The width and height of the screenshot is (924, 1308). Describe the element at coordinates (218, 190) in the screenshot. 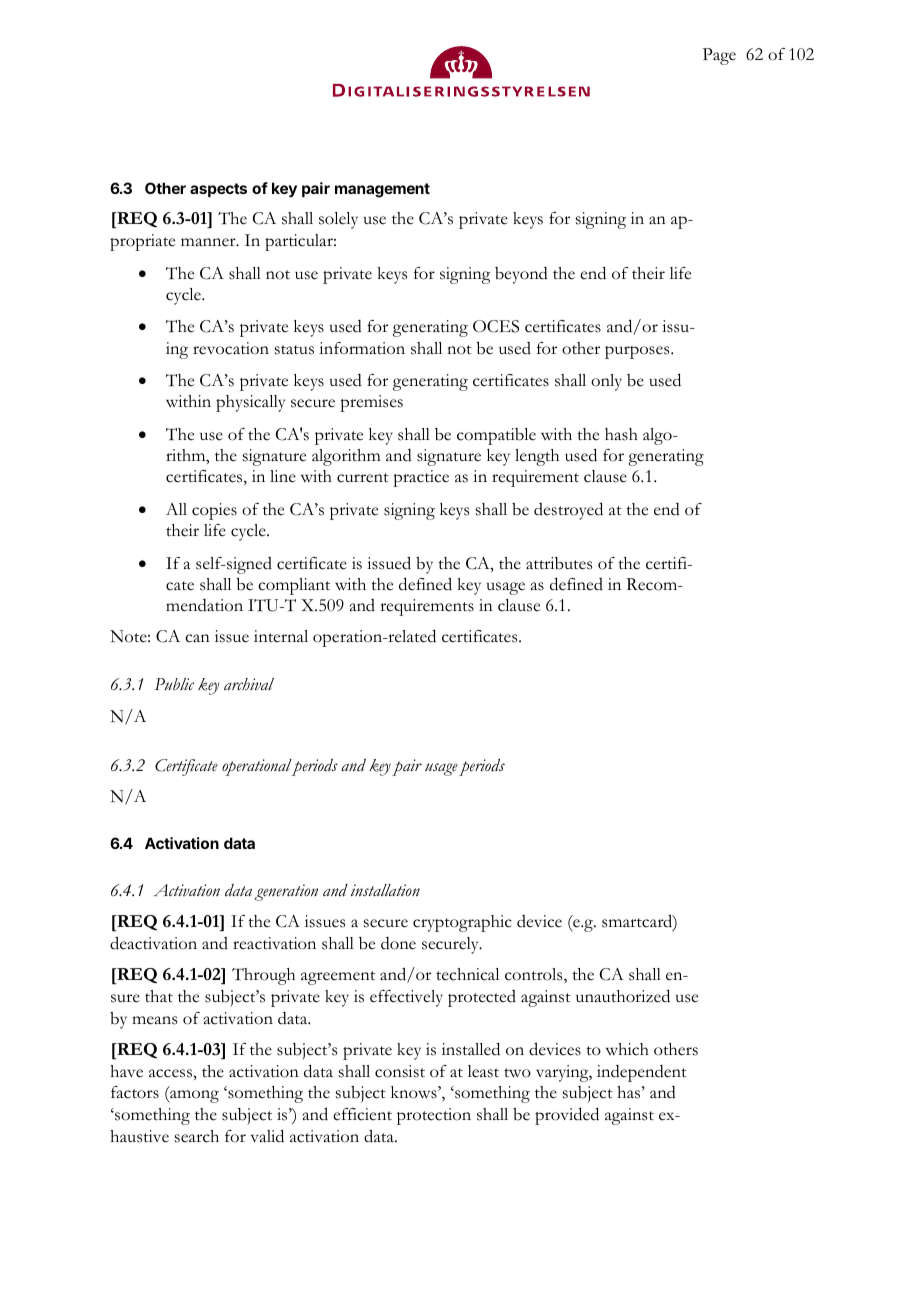

I see `aspects` at that location.
